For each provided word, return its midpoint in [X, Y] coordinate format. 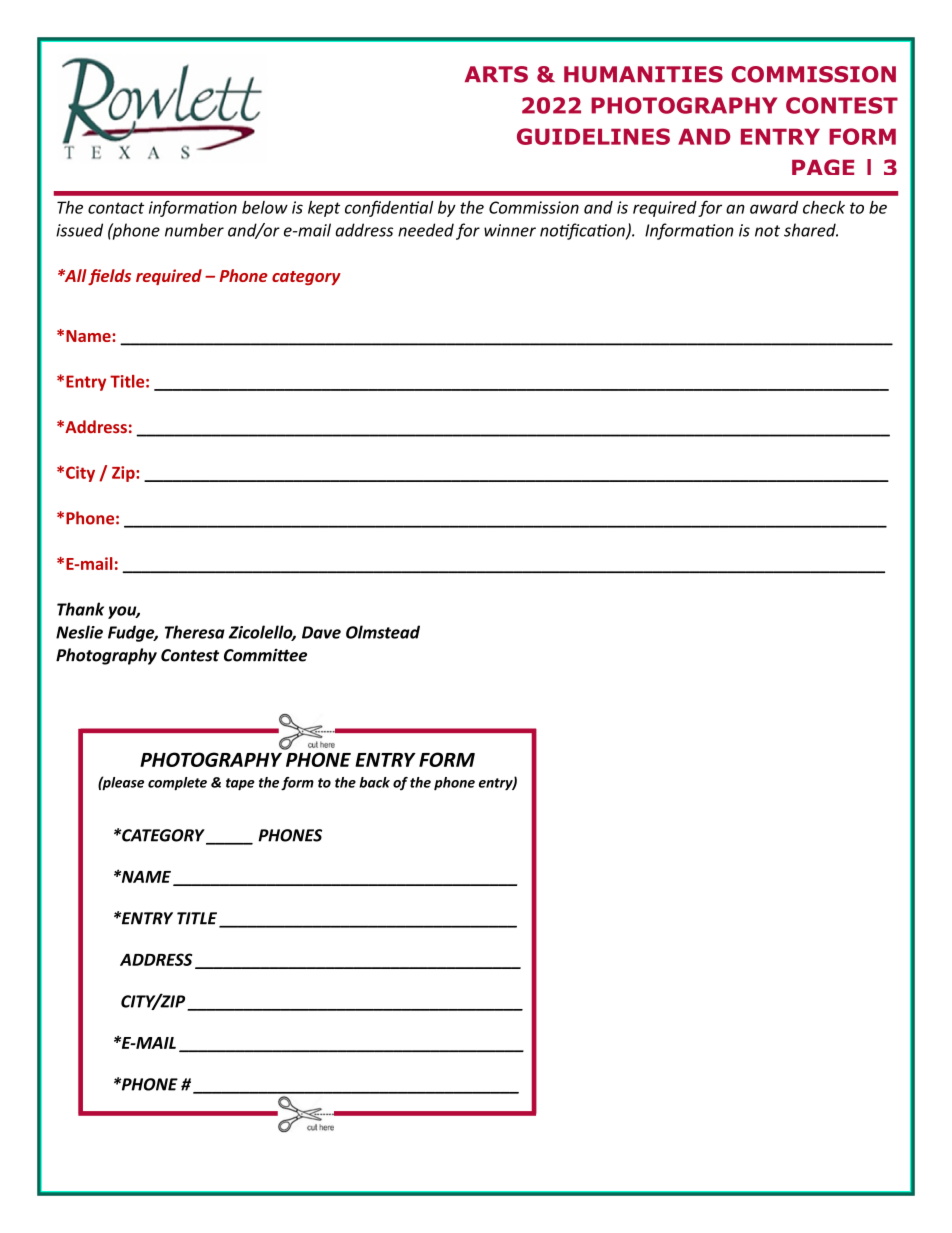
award [774, 207]
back [374, 782]
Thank [80, 609]
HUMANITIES [643, 74]
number [194, 230]
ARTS [496, 74]
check [824, 207]
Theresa [195, 632]
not [767, 231]
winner [510, 230]
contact [116, 208]
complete [177, 784]
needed [426, 230]
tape [240, 784]
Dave [321, 632]
